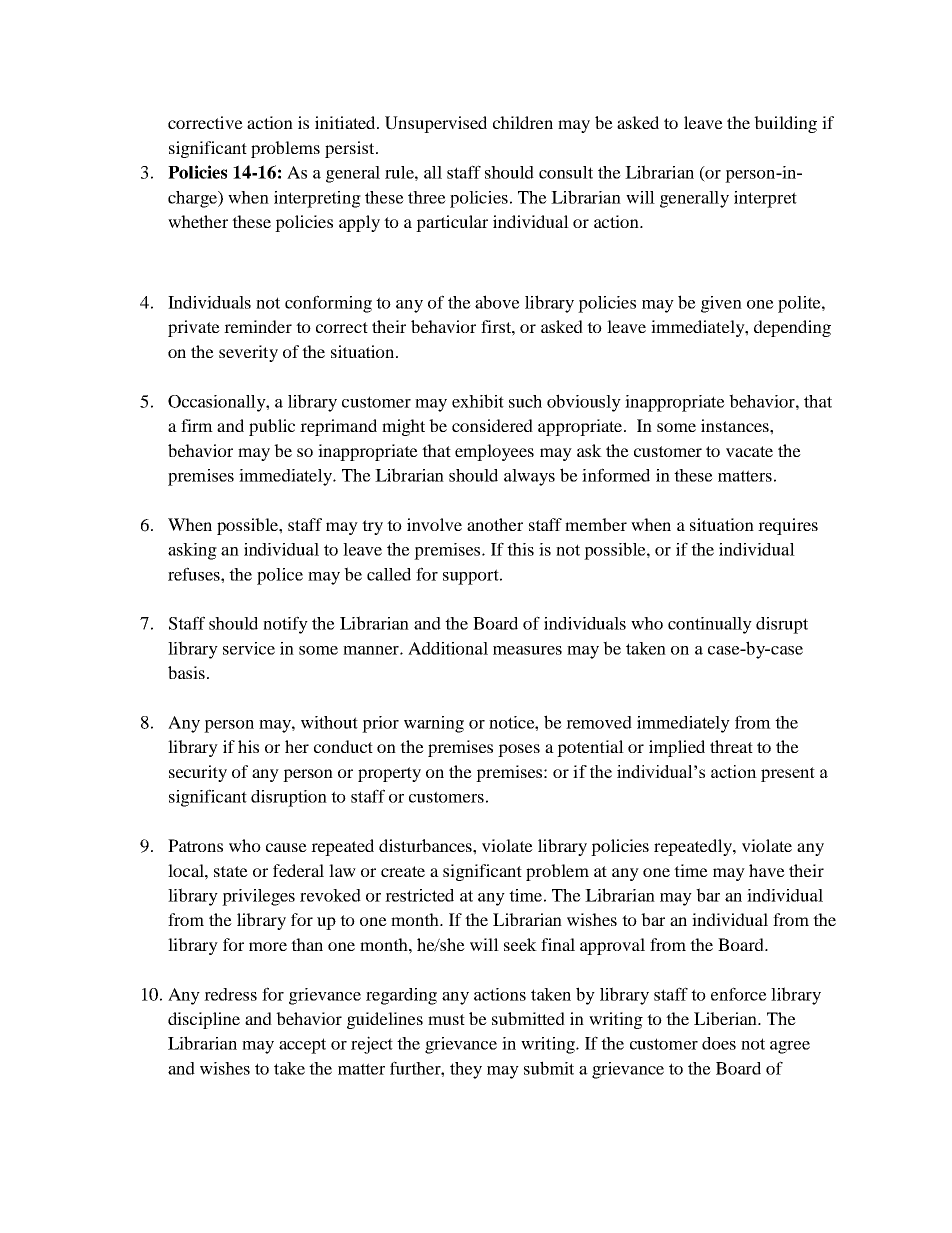 This screenshot has height=1233, width=952. What do you see at coordinates (478, 401) in the screenshot?
I see `exhibit` at bounding box center [478, 401].
